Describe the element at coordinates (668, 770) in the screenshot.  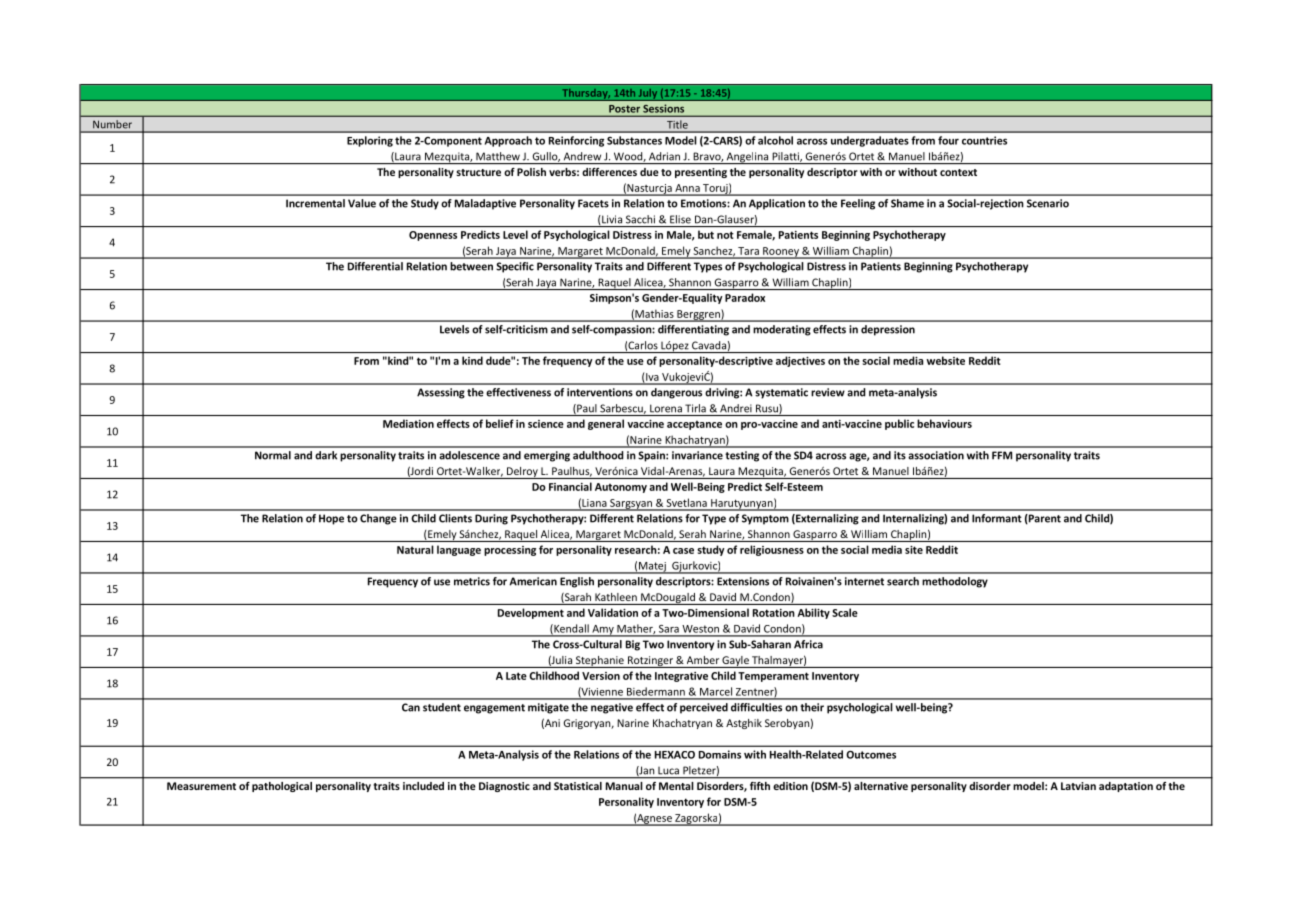
I see `Luca` at that location.
